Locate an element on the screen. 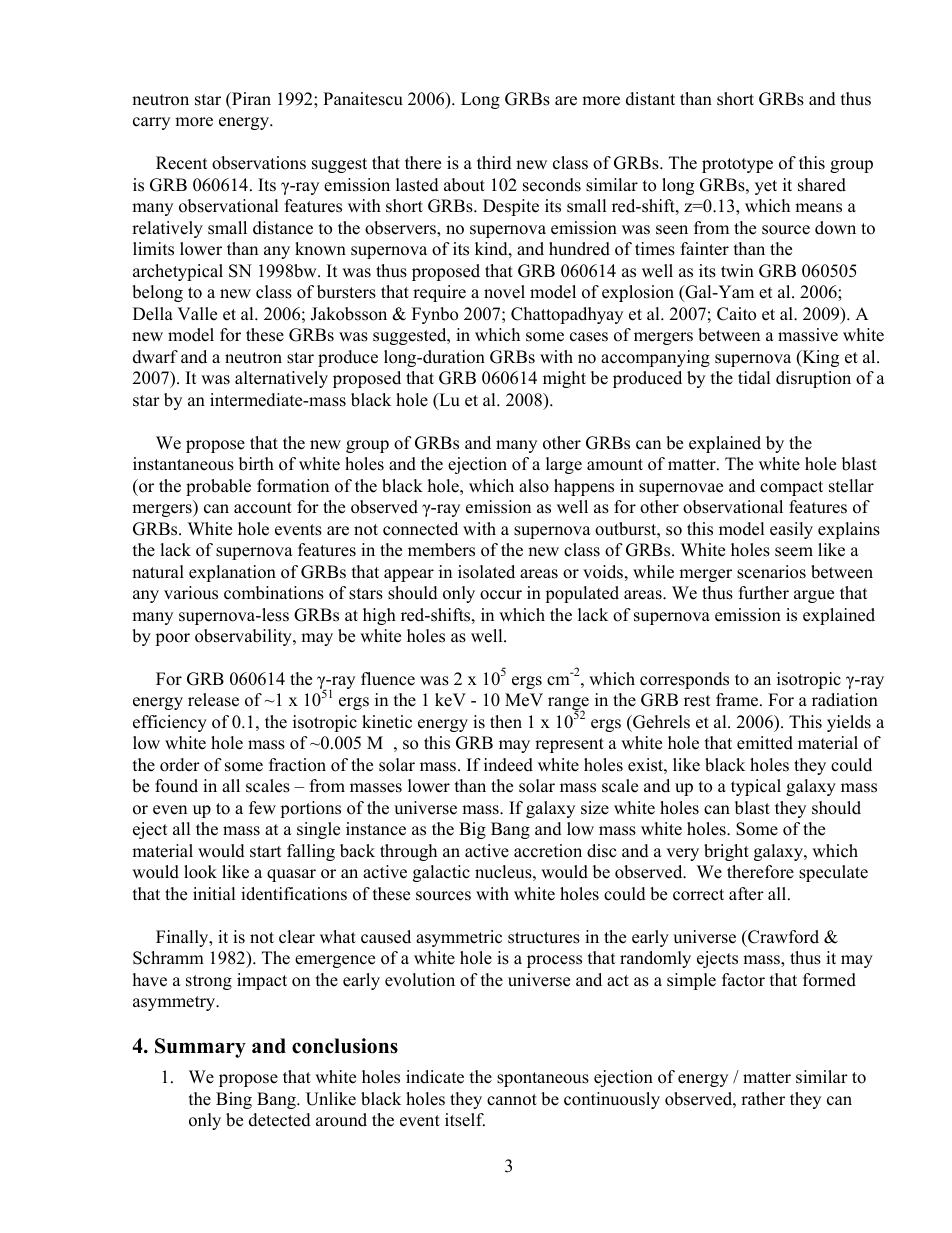 This screenshot has width=952, height=1233. prototype is located at coordinates (737, 165).
